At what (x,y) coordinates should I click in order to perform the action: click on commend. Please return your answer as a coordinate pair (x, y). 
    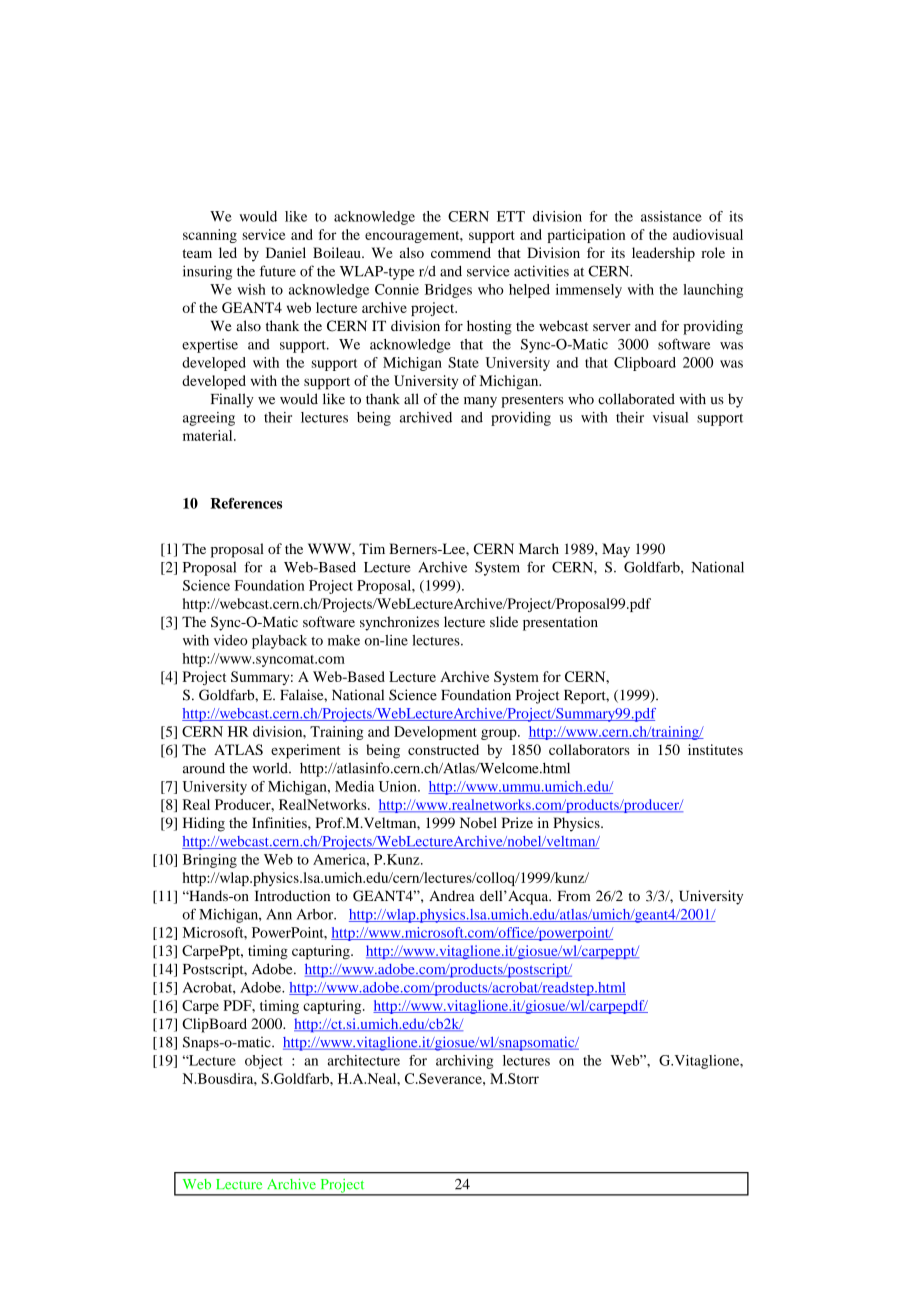
    Looking at the image, I should click on (461, 252).
